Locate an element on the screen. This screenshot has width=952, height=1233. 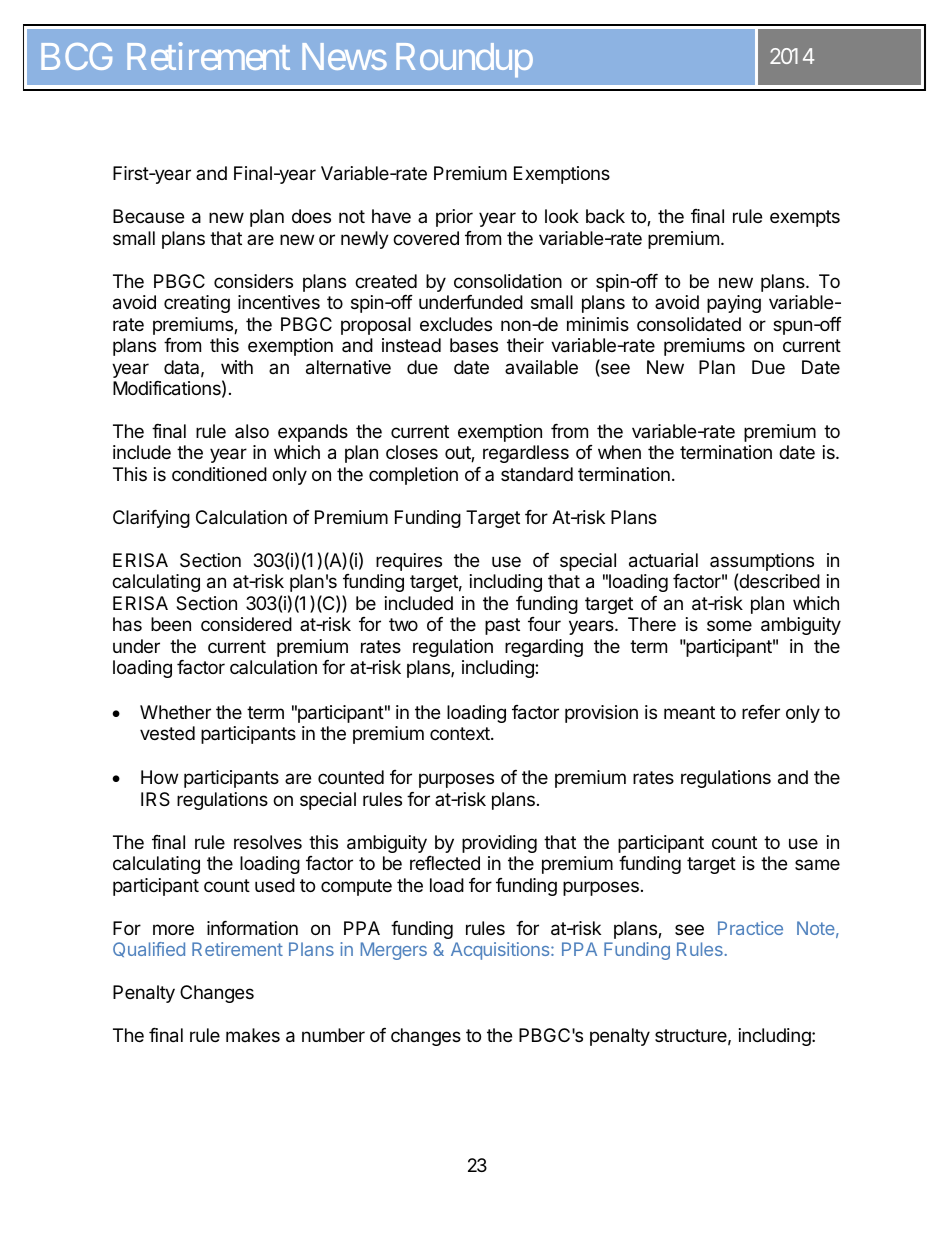
regardless is located at coordinates (526, 454).
